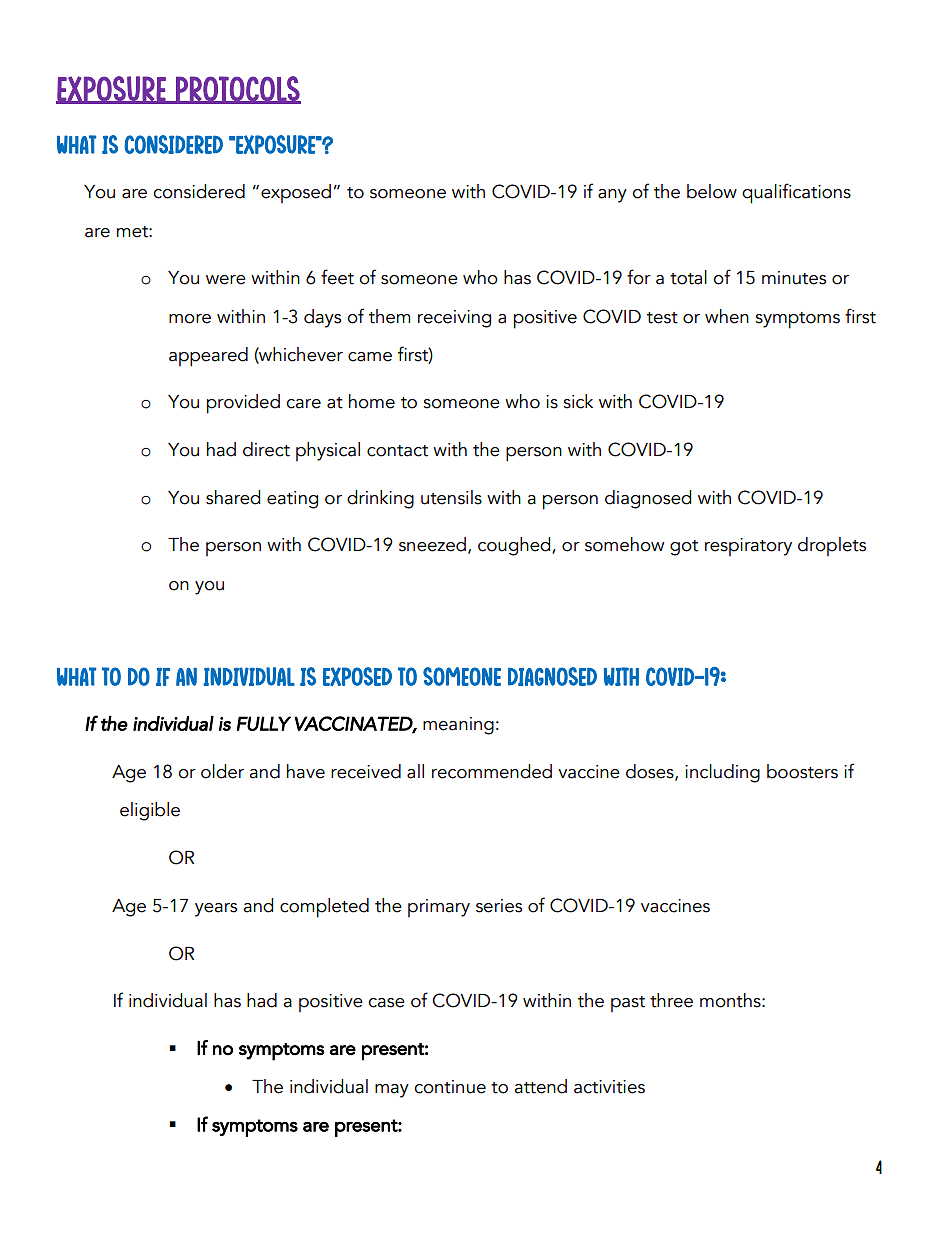  I want to click on years, so click(216, 910).
